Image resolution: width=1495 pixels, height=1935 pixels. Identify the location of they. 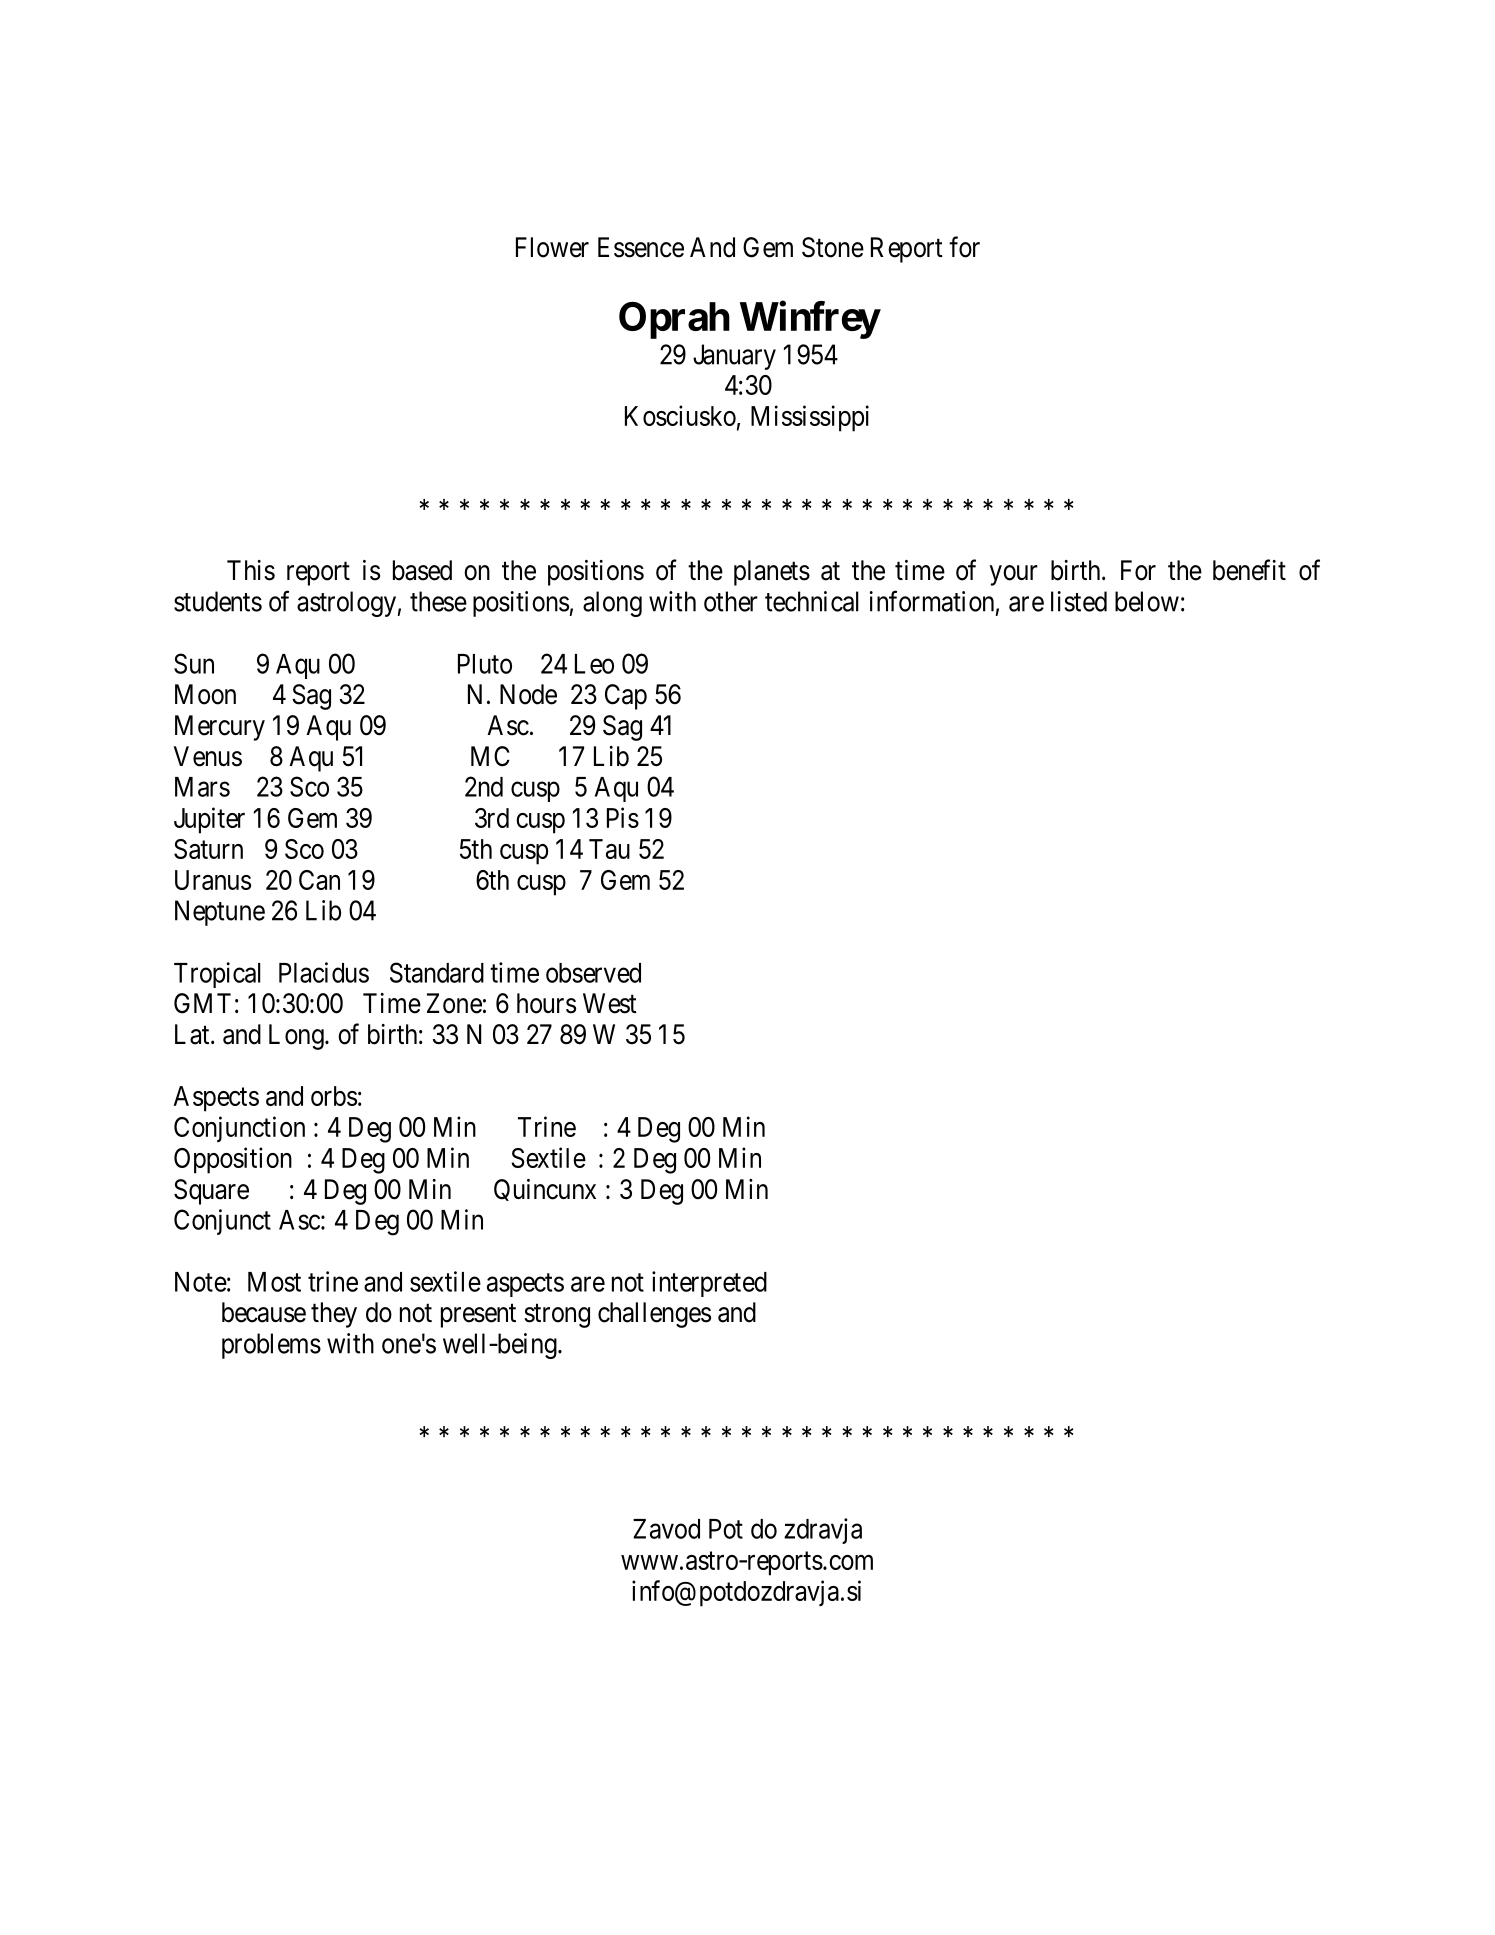
(334, 1315).
